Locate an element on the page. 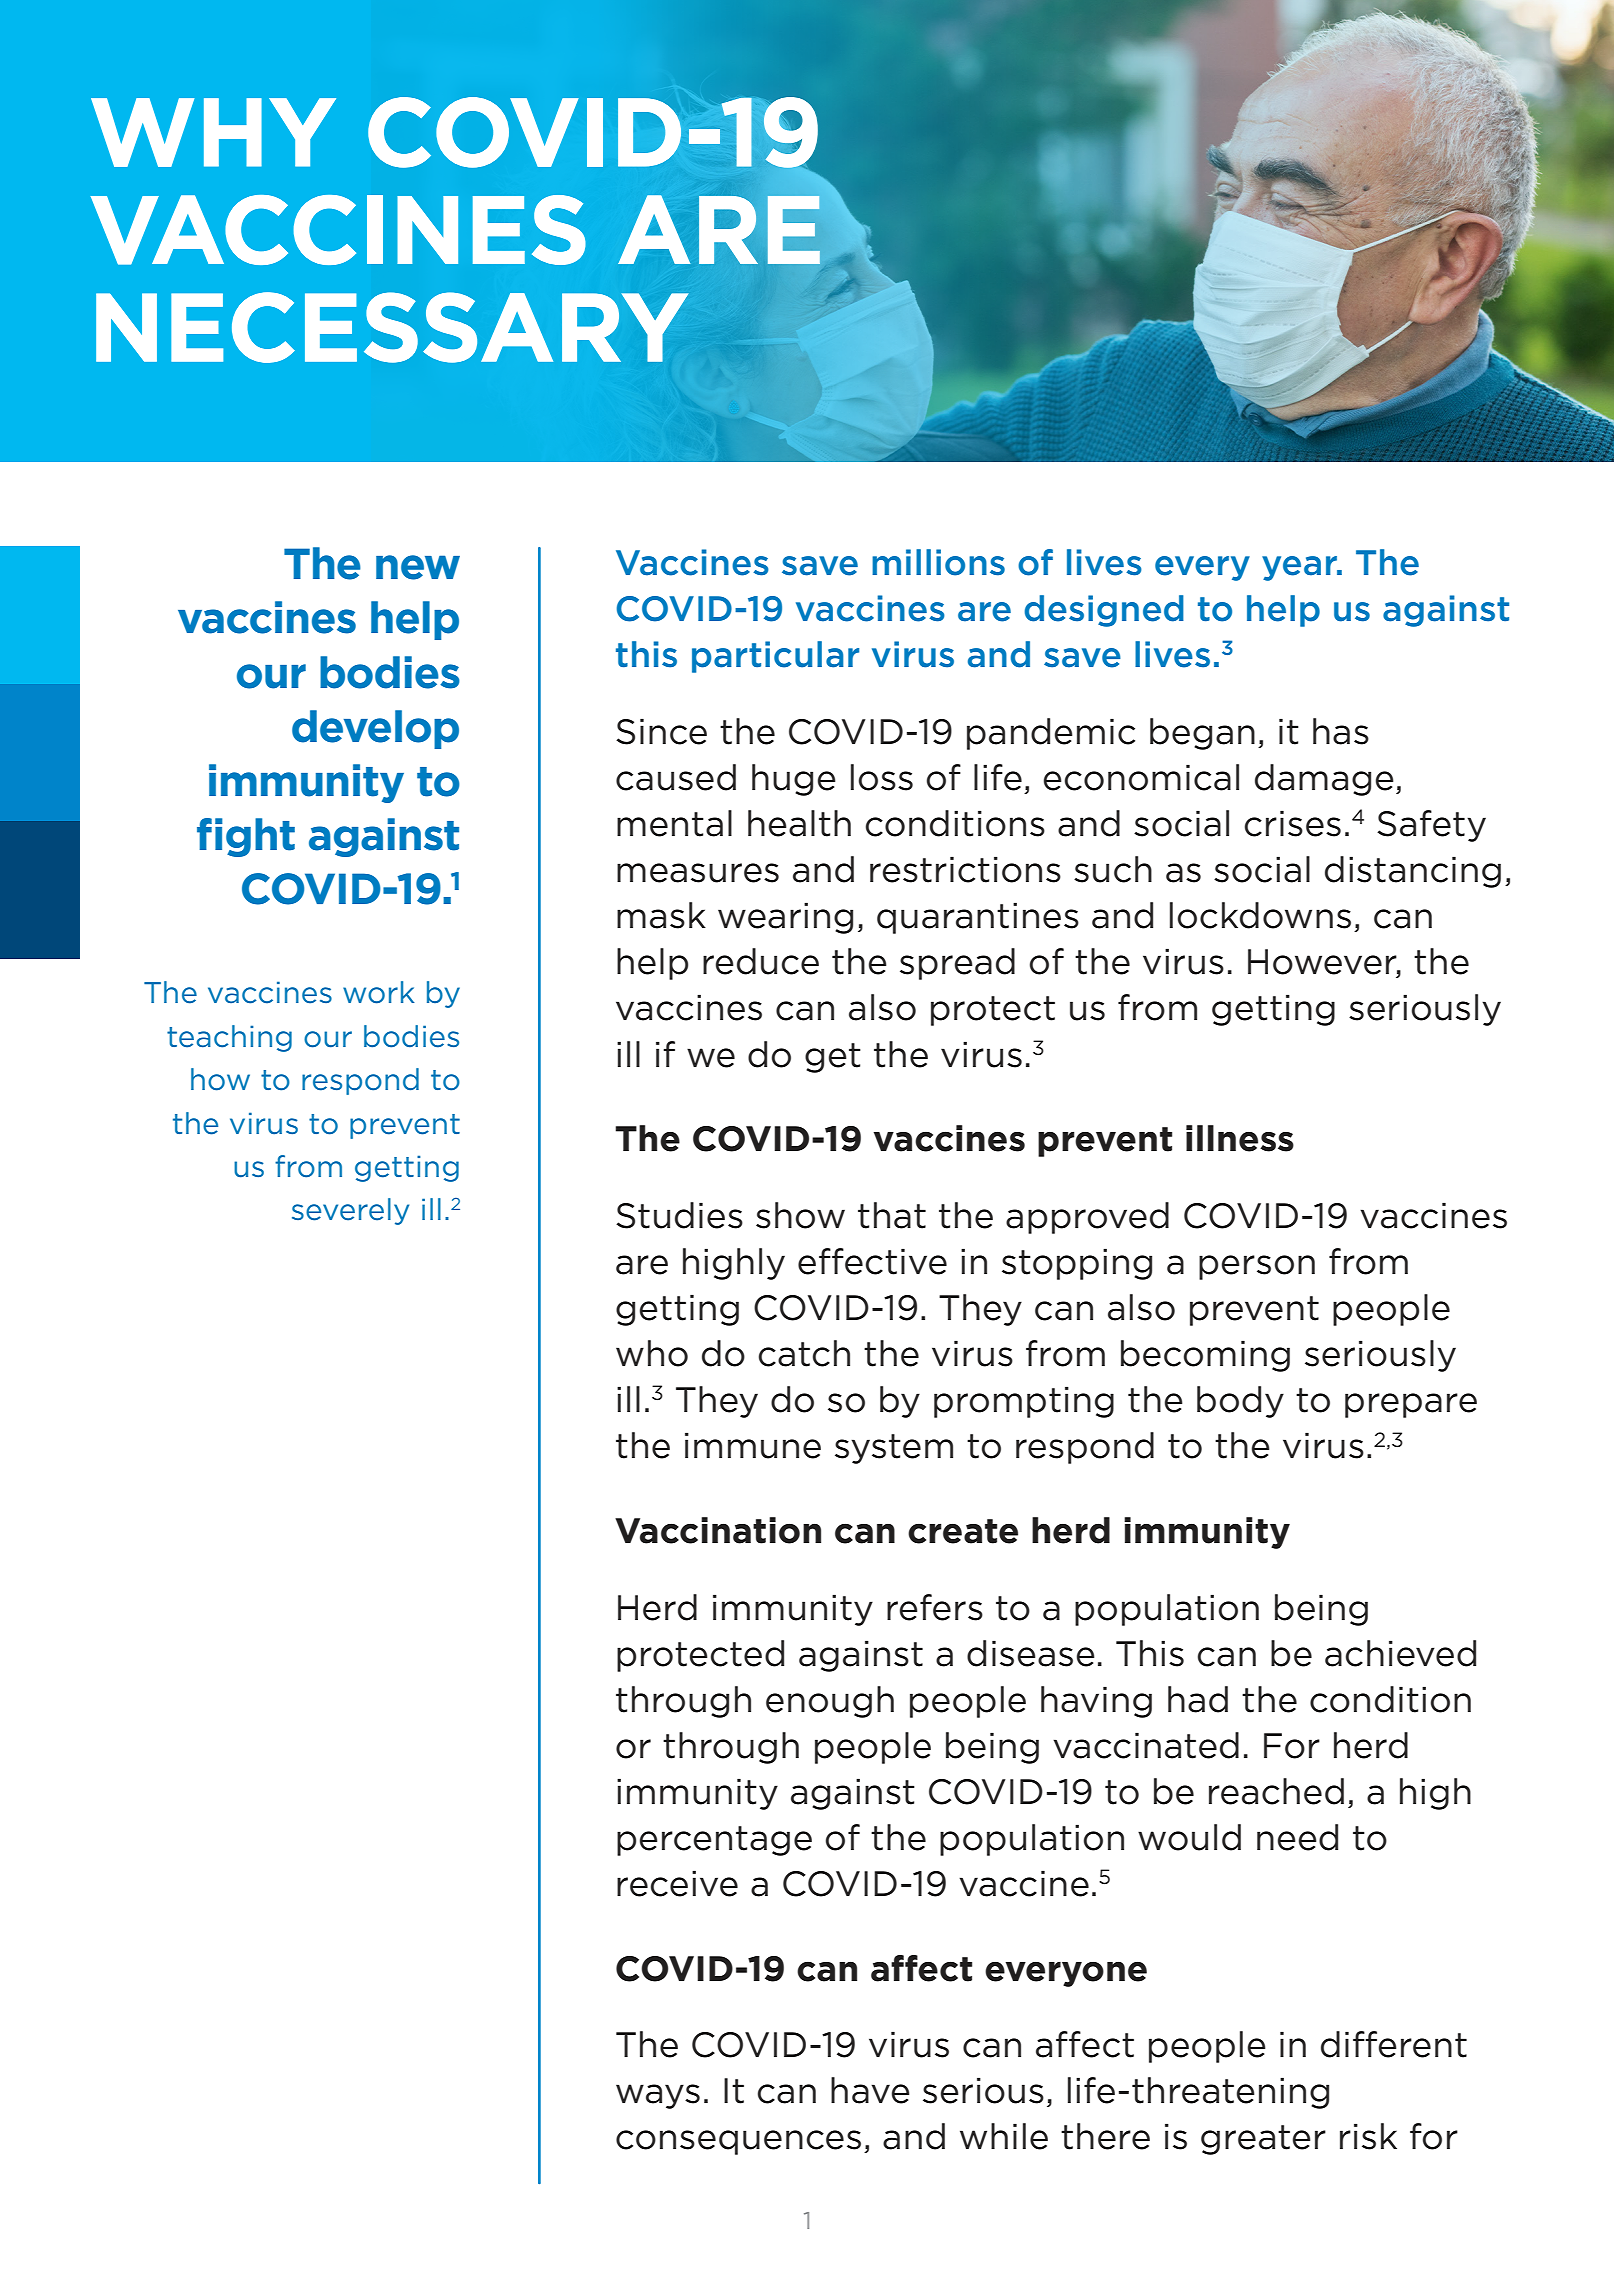 The height and width of the document is (2282, 1614). damage is located at coordinates (1324, 780).
